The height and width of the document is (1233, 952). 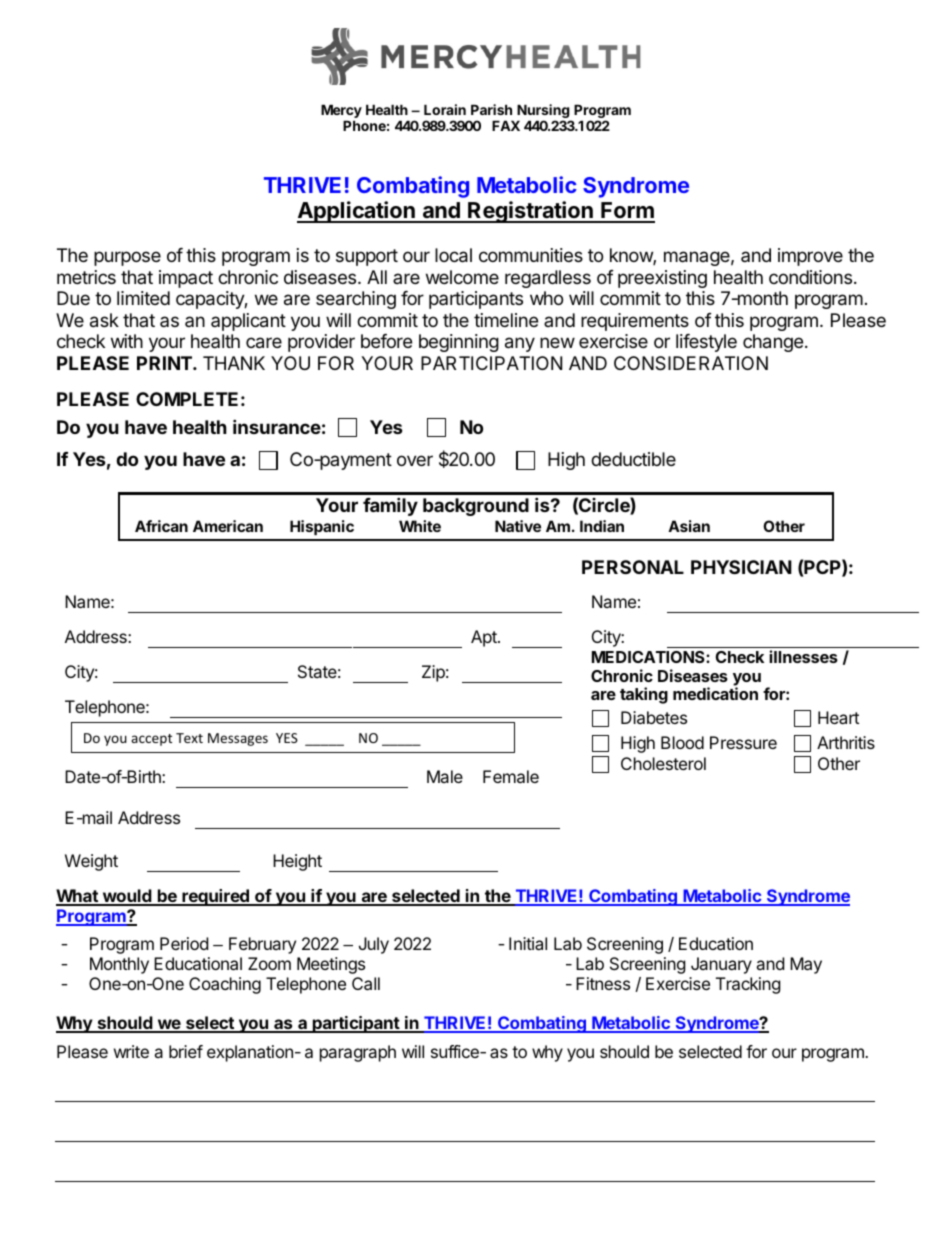 What do you see at coordinates (341, 112) in the document?
I see `Mercy` at bounding box center [341, 112].
